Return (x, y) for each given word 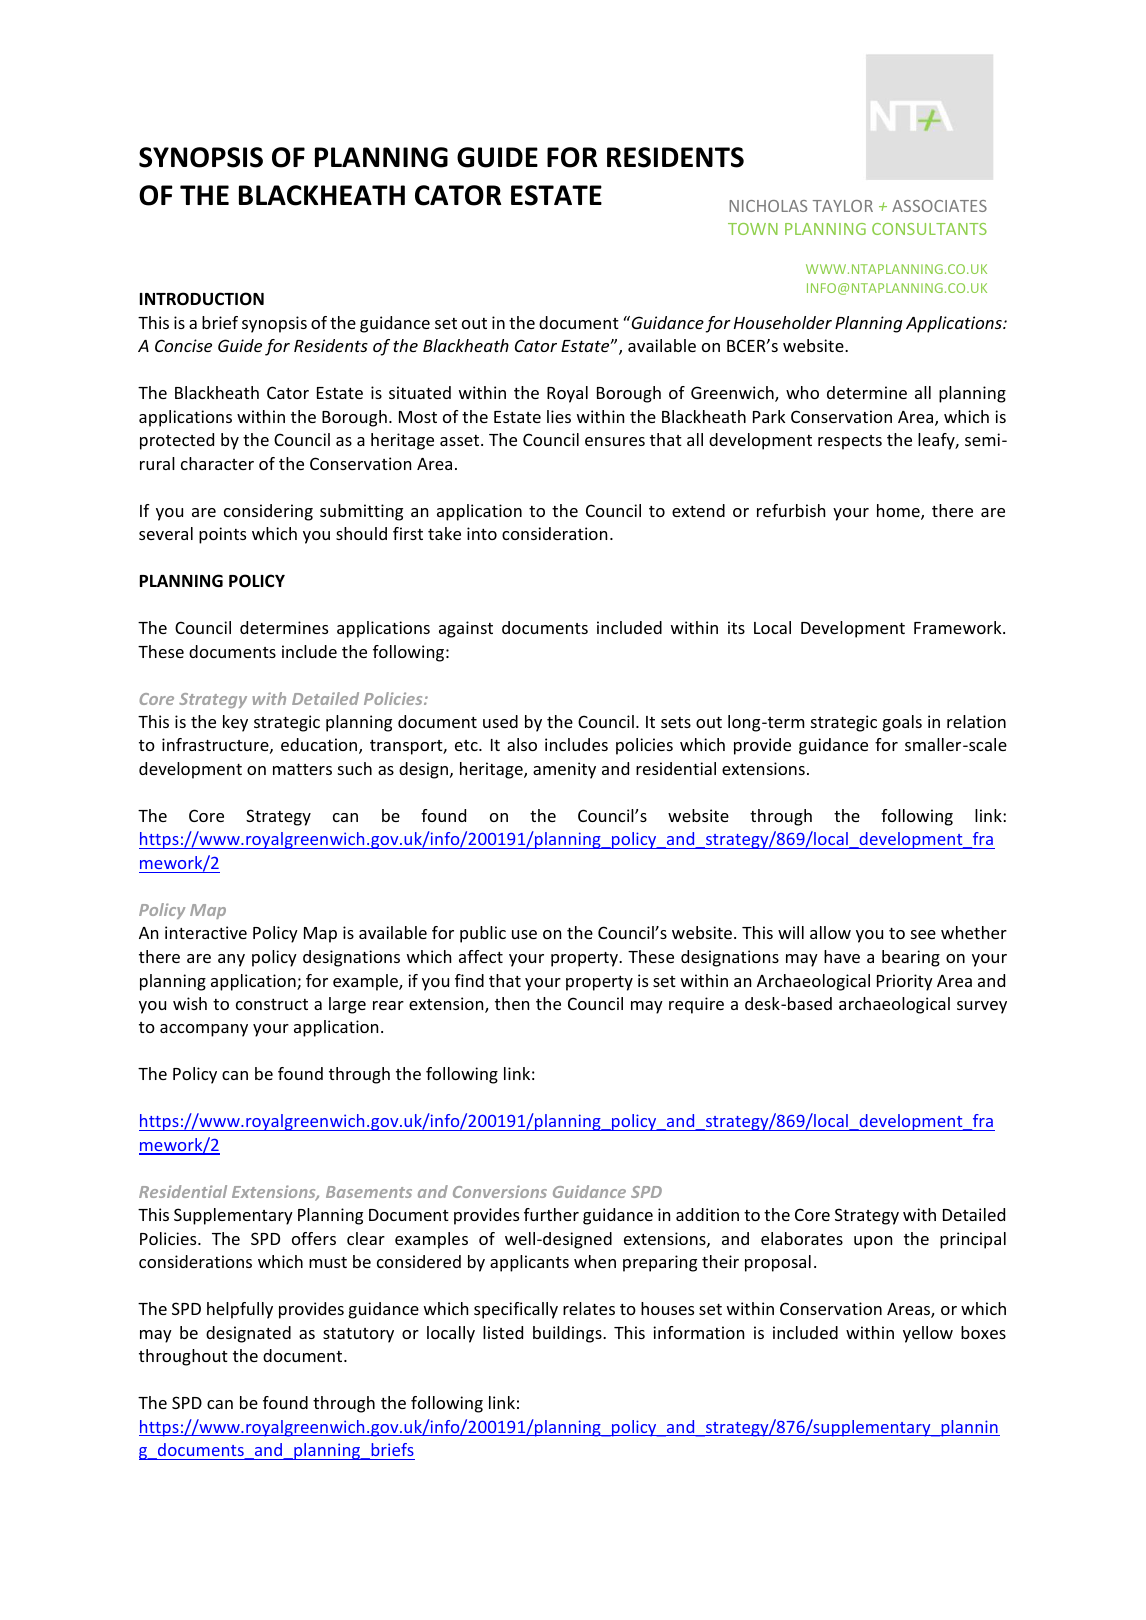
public (483, 934)
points (222, 535)
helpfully (240, 1310)
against (466, 629)
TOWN (753, 229)
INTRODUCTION (202, 299)
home (899, 512)
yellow (928, 1334)
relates (589, 1308)
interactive (206, 932)
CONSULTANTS (929, 229)
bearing (911, 958)
